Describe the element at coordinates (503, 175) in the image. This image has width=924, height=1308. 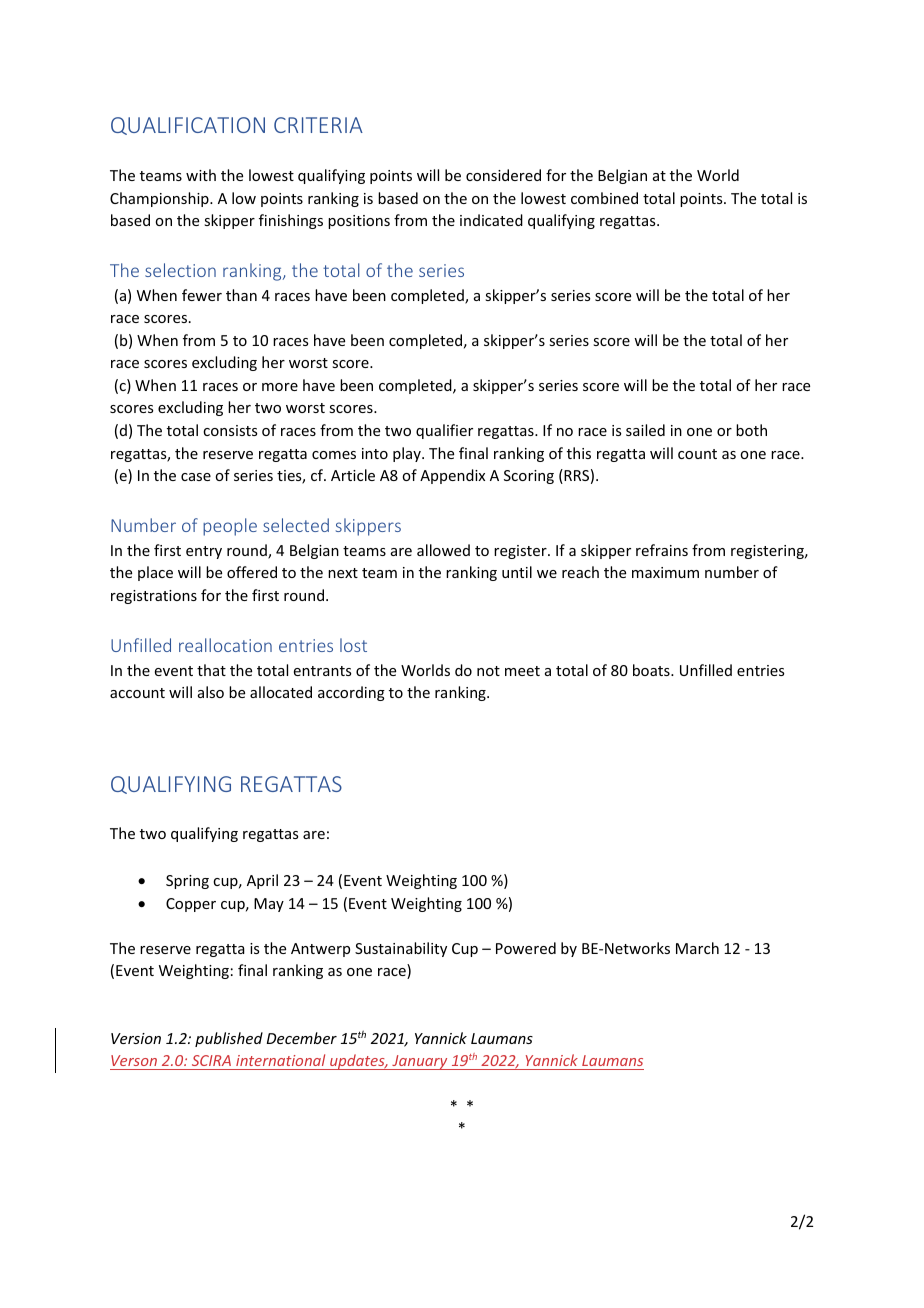
I see `considered` at that location.
